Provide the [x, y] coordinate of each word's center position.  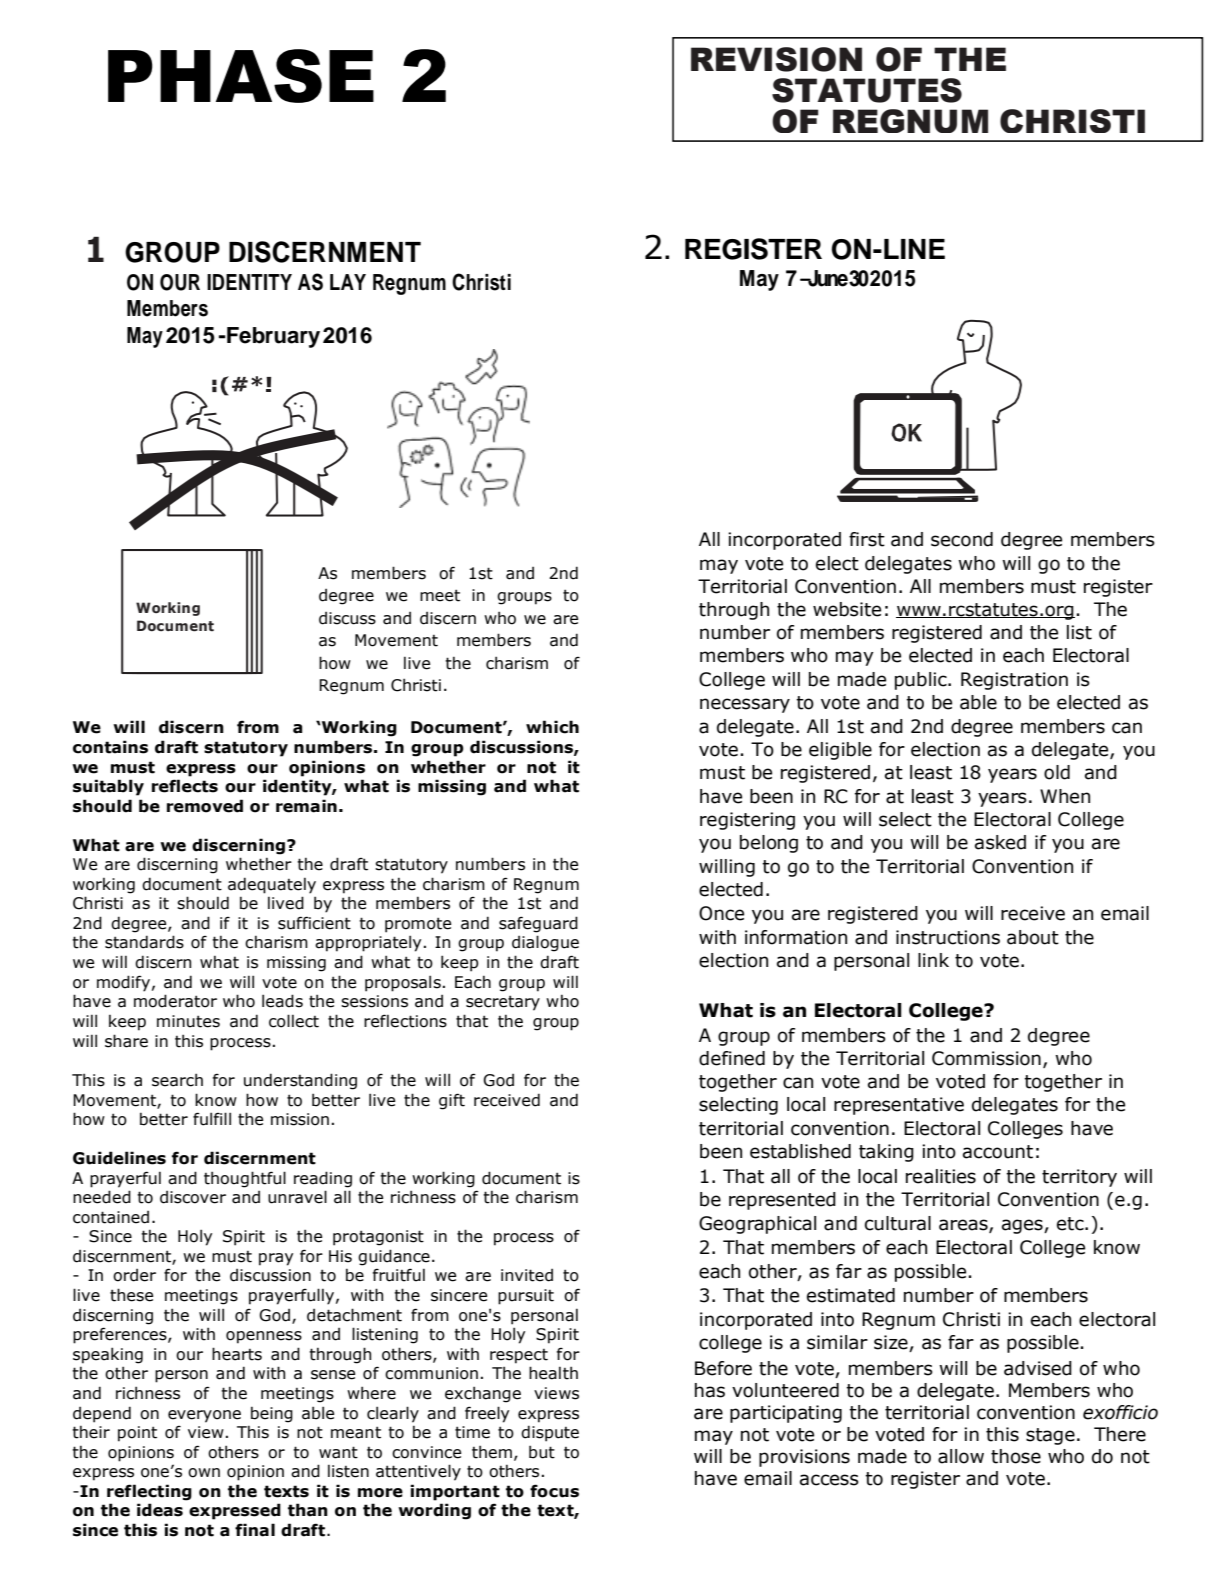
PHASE [241, 76]
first [867, 539]
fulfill [212, 1119]
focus [554, 1491]
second [962, 539]
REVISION [776, 59]
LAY [348, 282]
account [998, 1152]
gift [452, 1101]
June [827, 278]
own [204, 1473]
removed [205, 806]
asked [1000, 842]
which [552, 727]
